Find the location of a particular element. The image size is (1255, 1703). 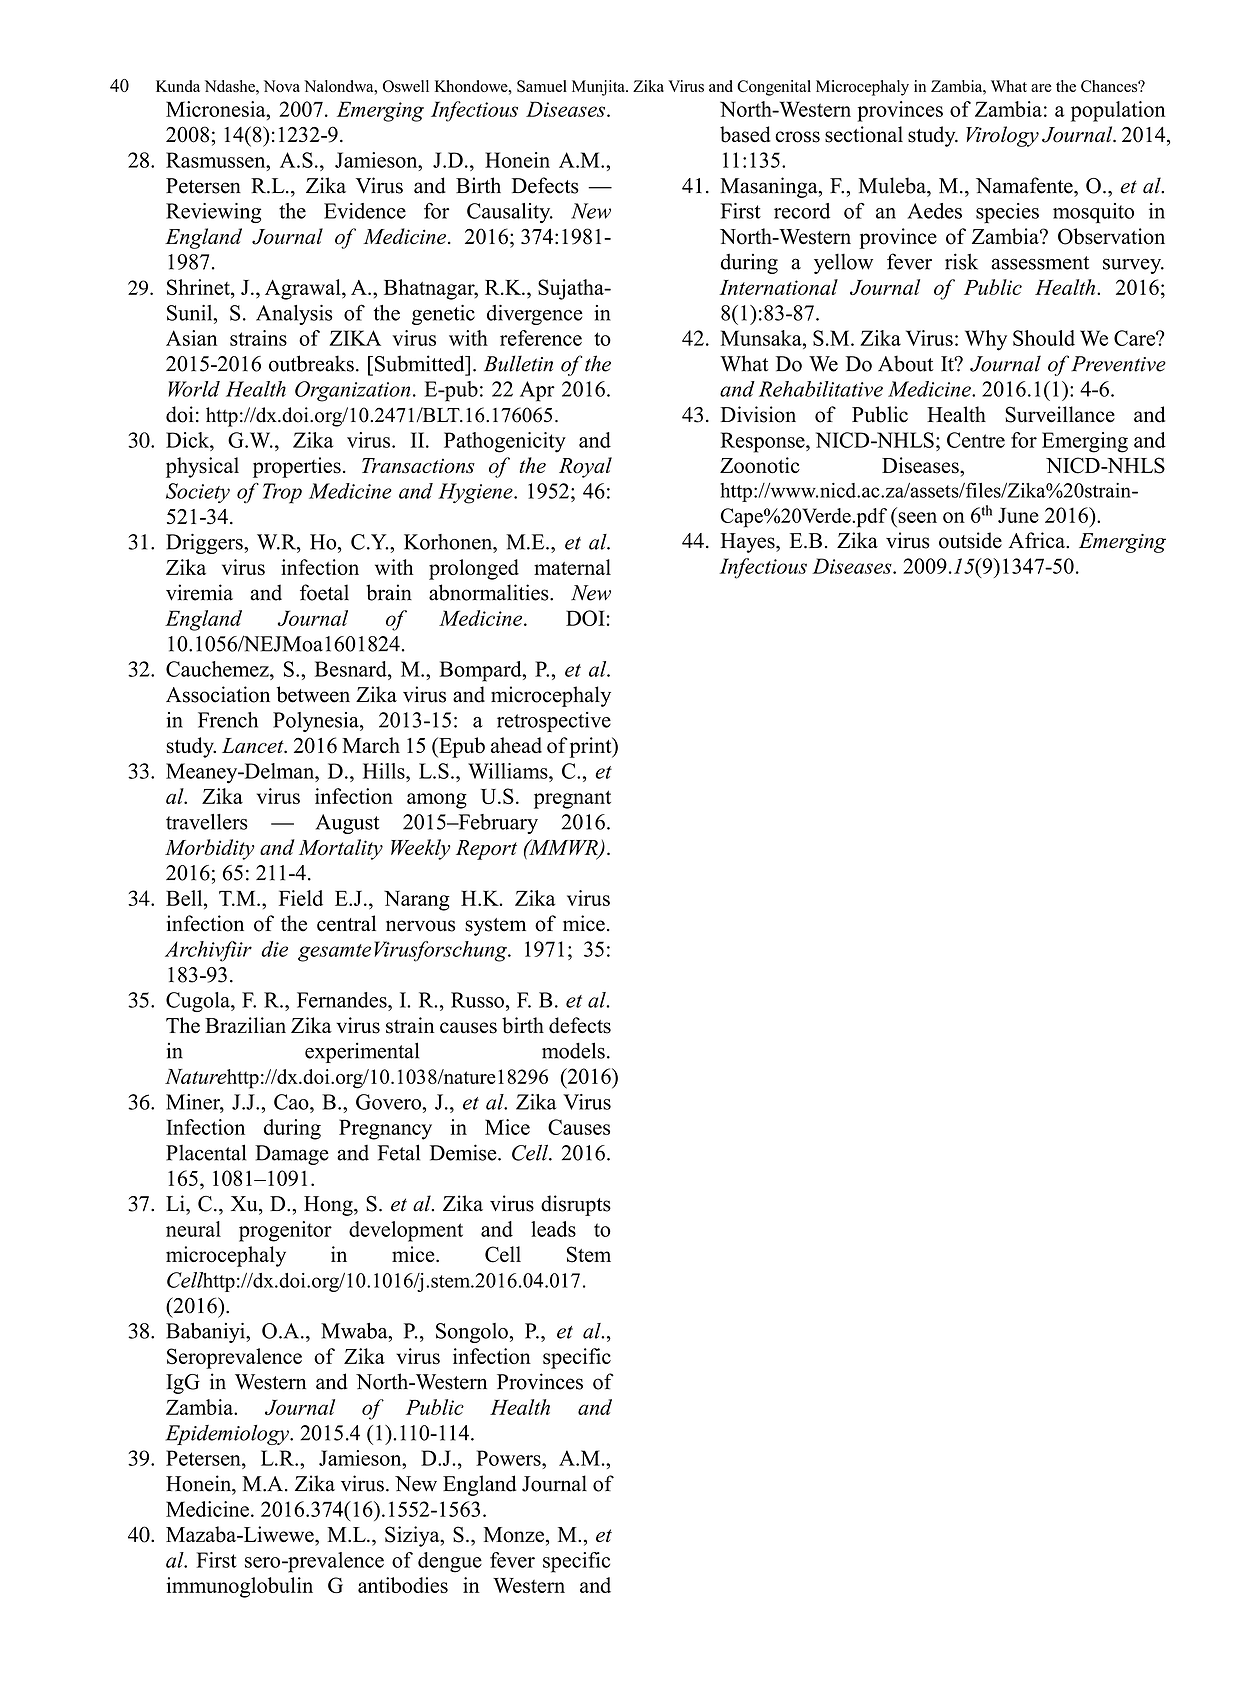

dengue is located at coordinates (450, 1562).
